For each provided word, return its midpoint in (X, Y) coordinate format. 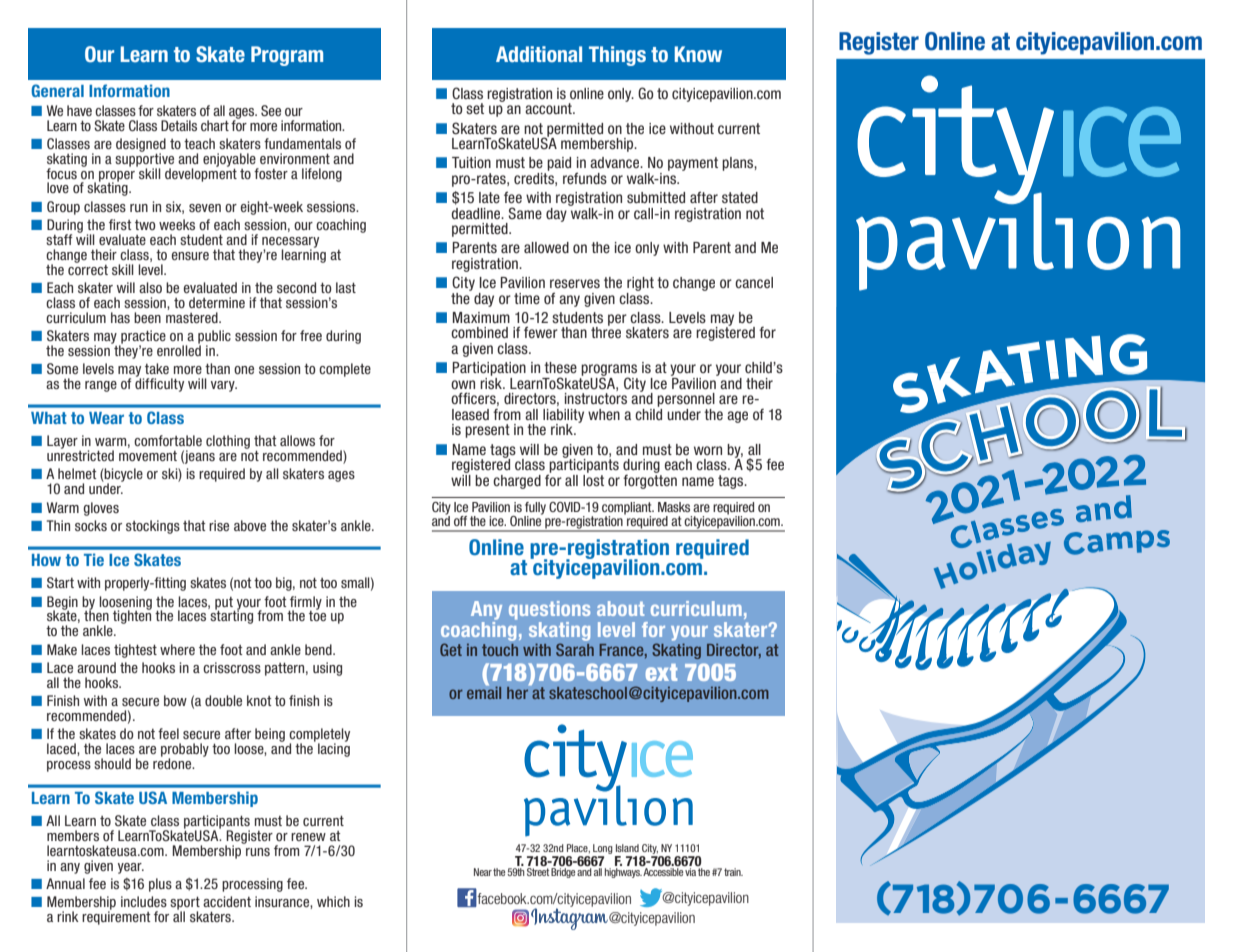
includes (144, 901)
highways (623, 871)
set (475, 108)
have (79, 110)
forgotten (650, 480)
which (333, 901)
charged (517, 482)
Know (698, 54)
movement (148, 456)
